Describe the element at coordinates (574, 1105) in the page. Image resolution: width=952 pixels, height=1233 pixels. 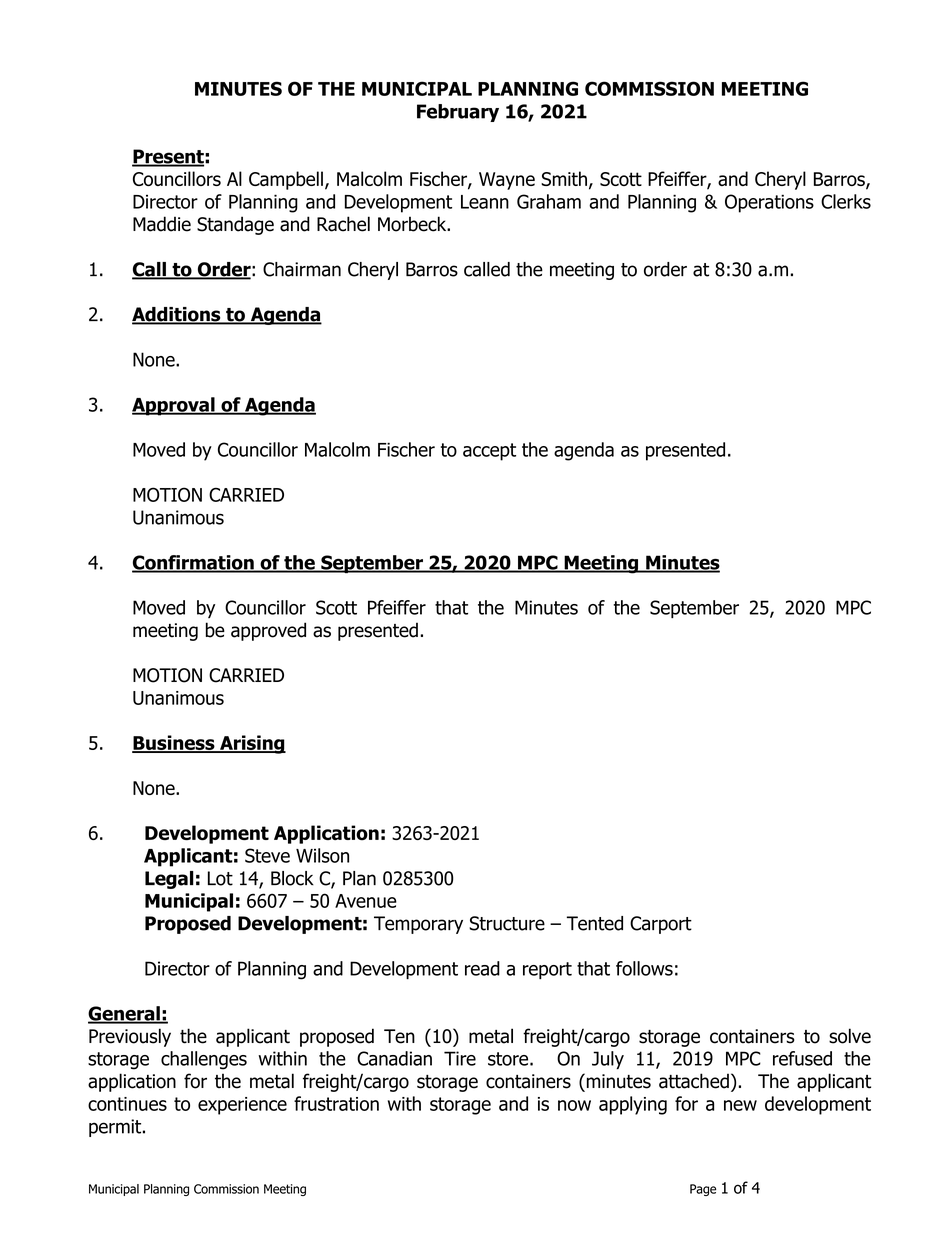
I see `now` at that location.
